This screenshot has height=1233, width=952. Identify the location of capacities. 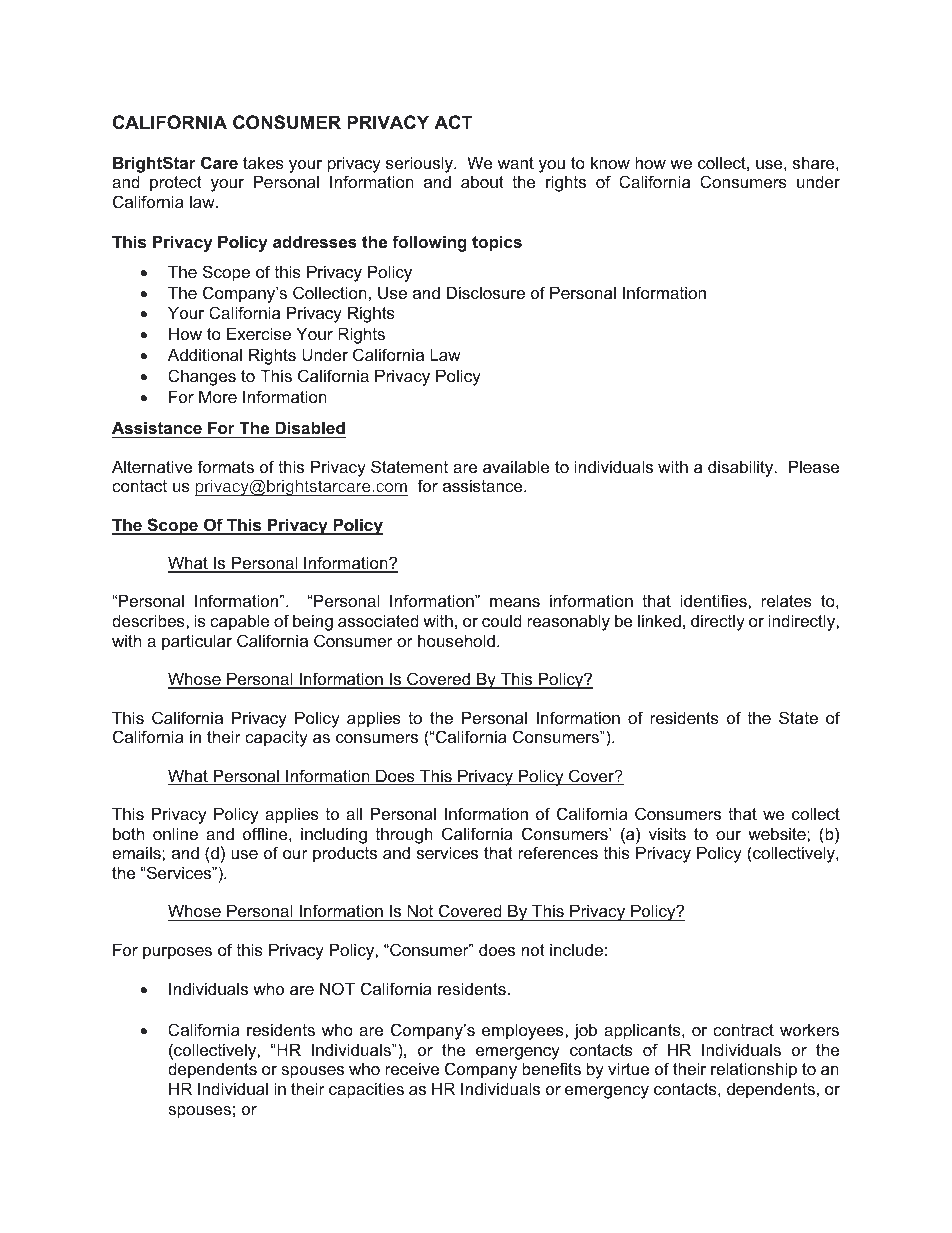
(366, 1090).
